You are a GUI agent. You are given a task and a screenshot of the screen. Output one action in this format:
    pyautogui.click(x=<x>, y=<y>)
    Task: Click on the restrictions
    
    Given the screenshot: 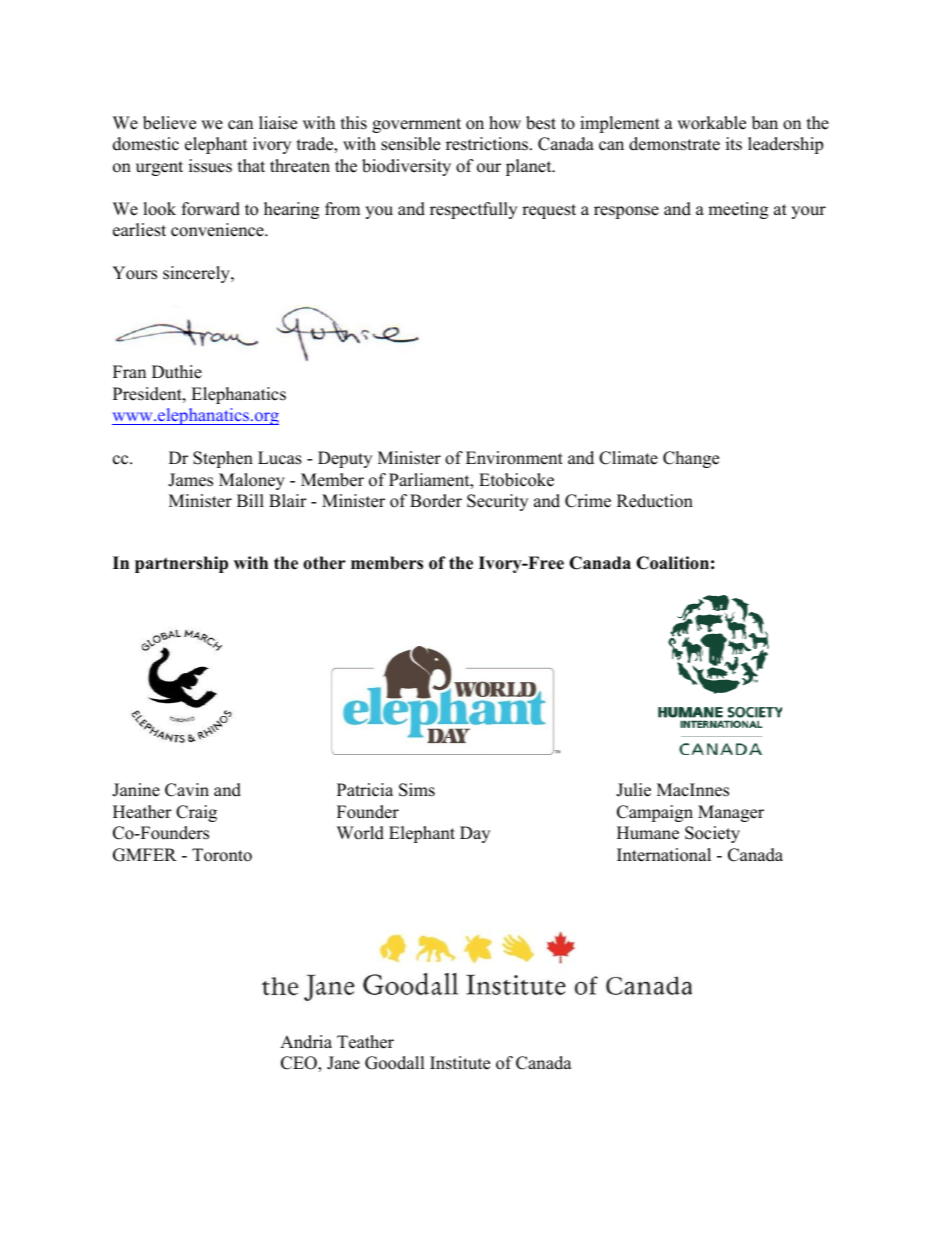 What is the action you would take?
    pyautogui.click(x=487, y=144)
